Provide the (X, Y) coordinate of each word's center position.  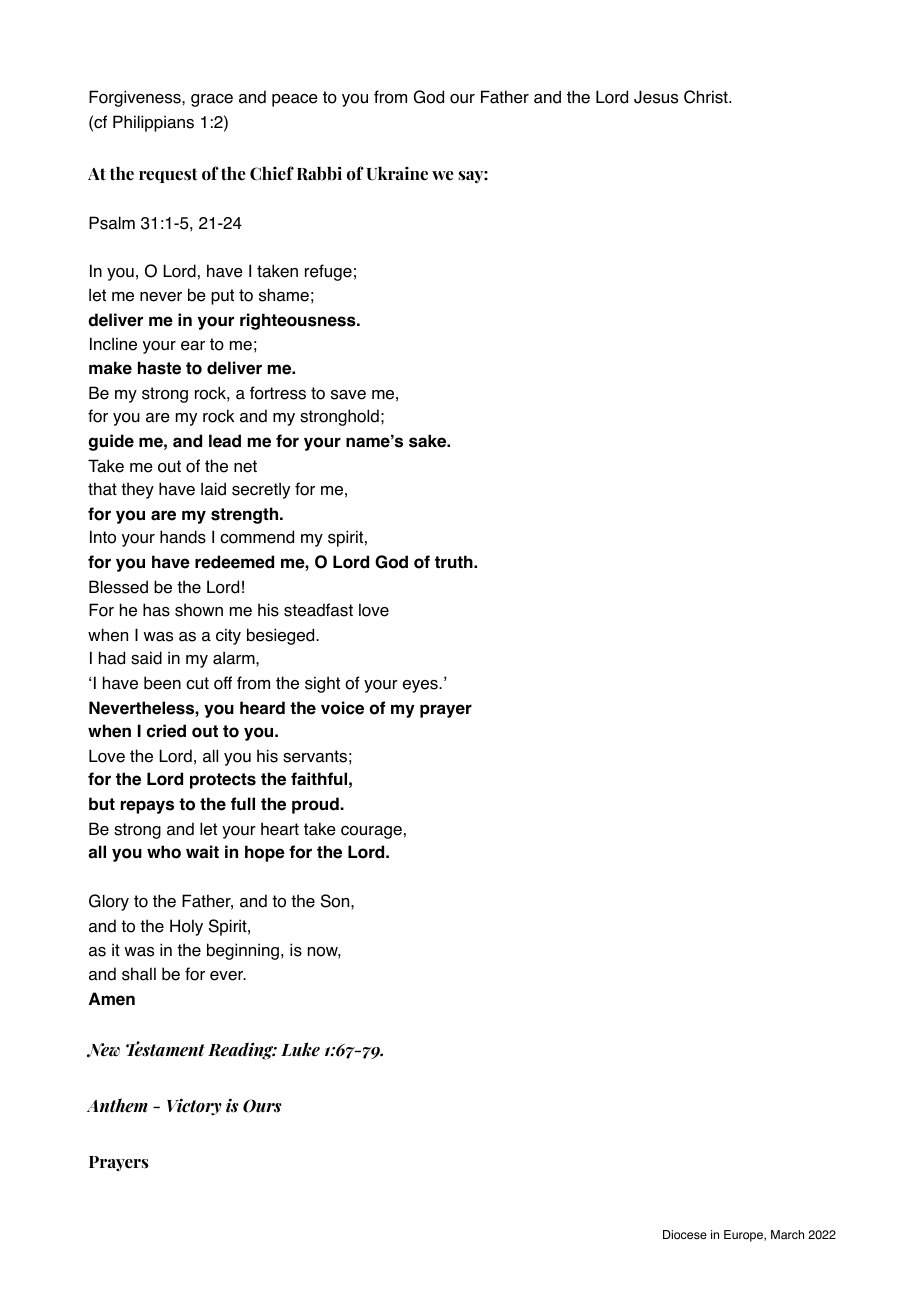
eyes (421, 686)
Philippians (153, 123)
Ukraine (397, 173)
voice (342, 708)
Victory (194, 1107)
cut (197, 683)
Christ (707, 97)
